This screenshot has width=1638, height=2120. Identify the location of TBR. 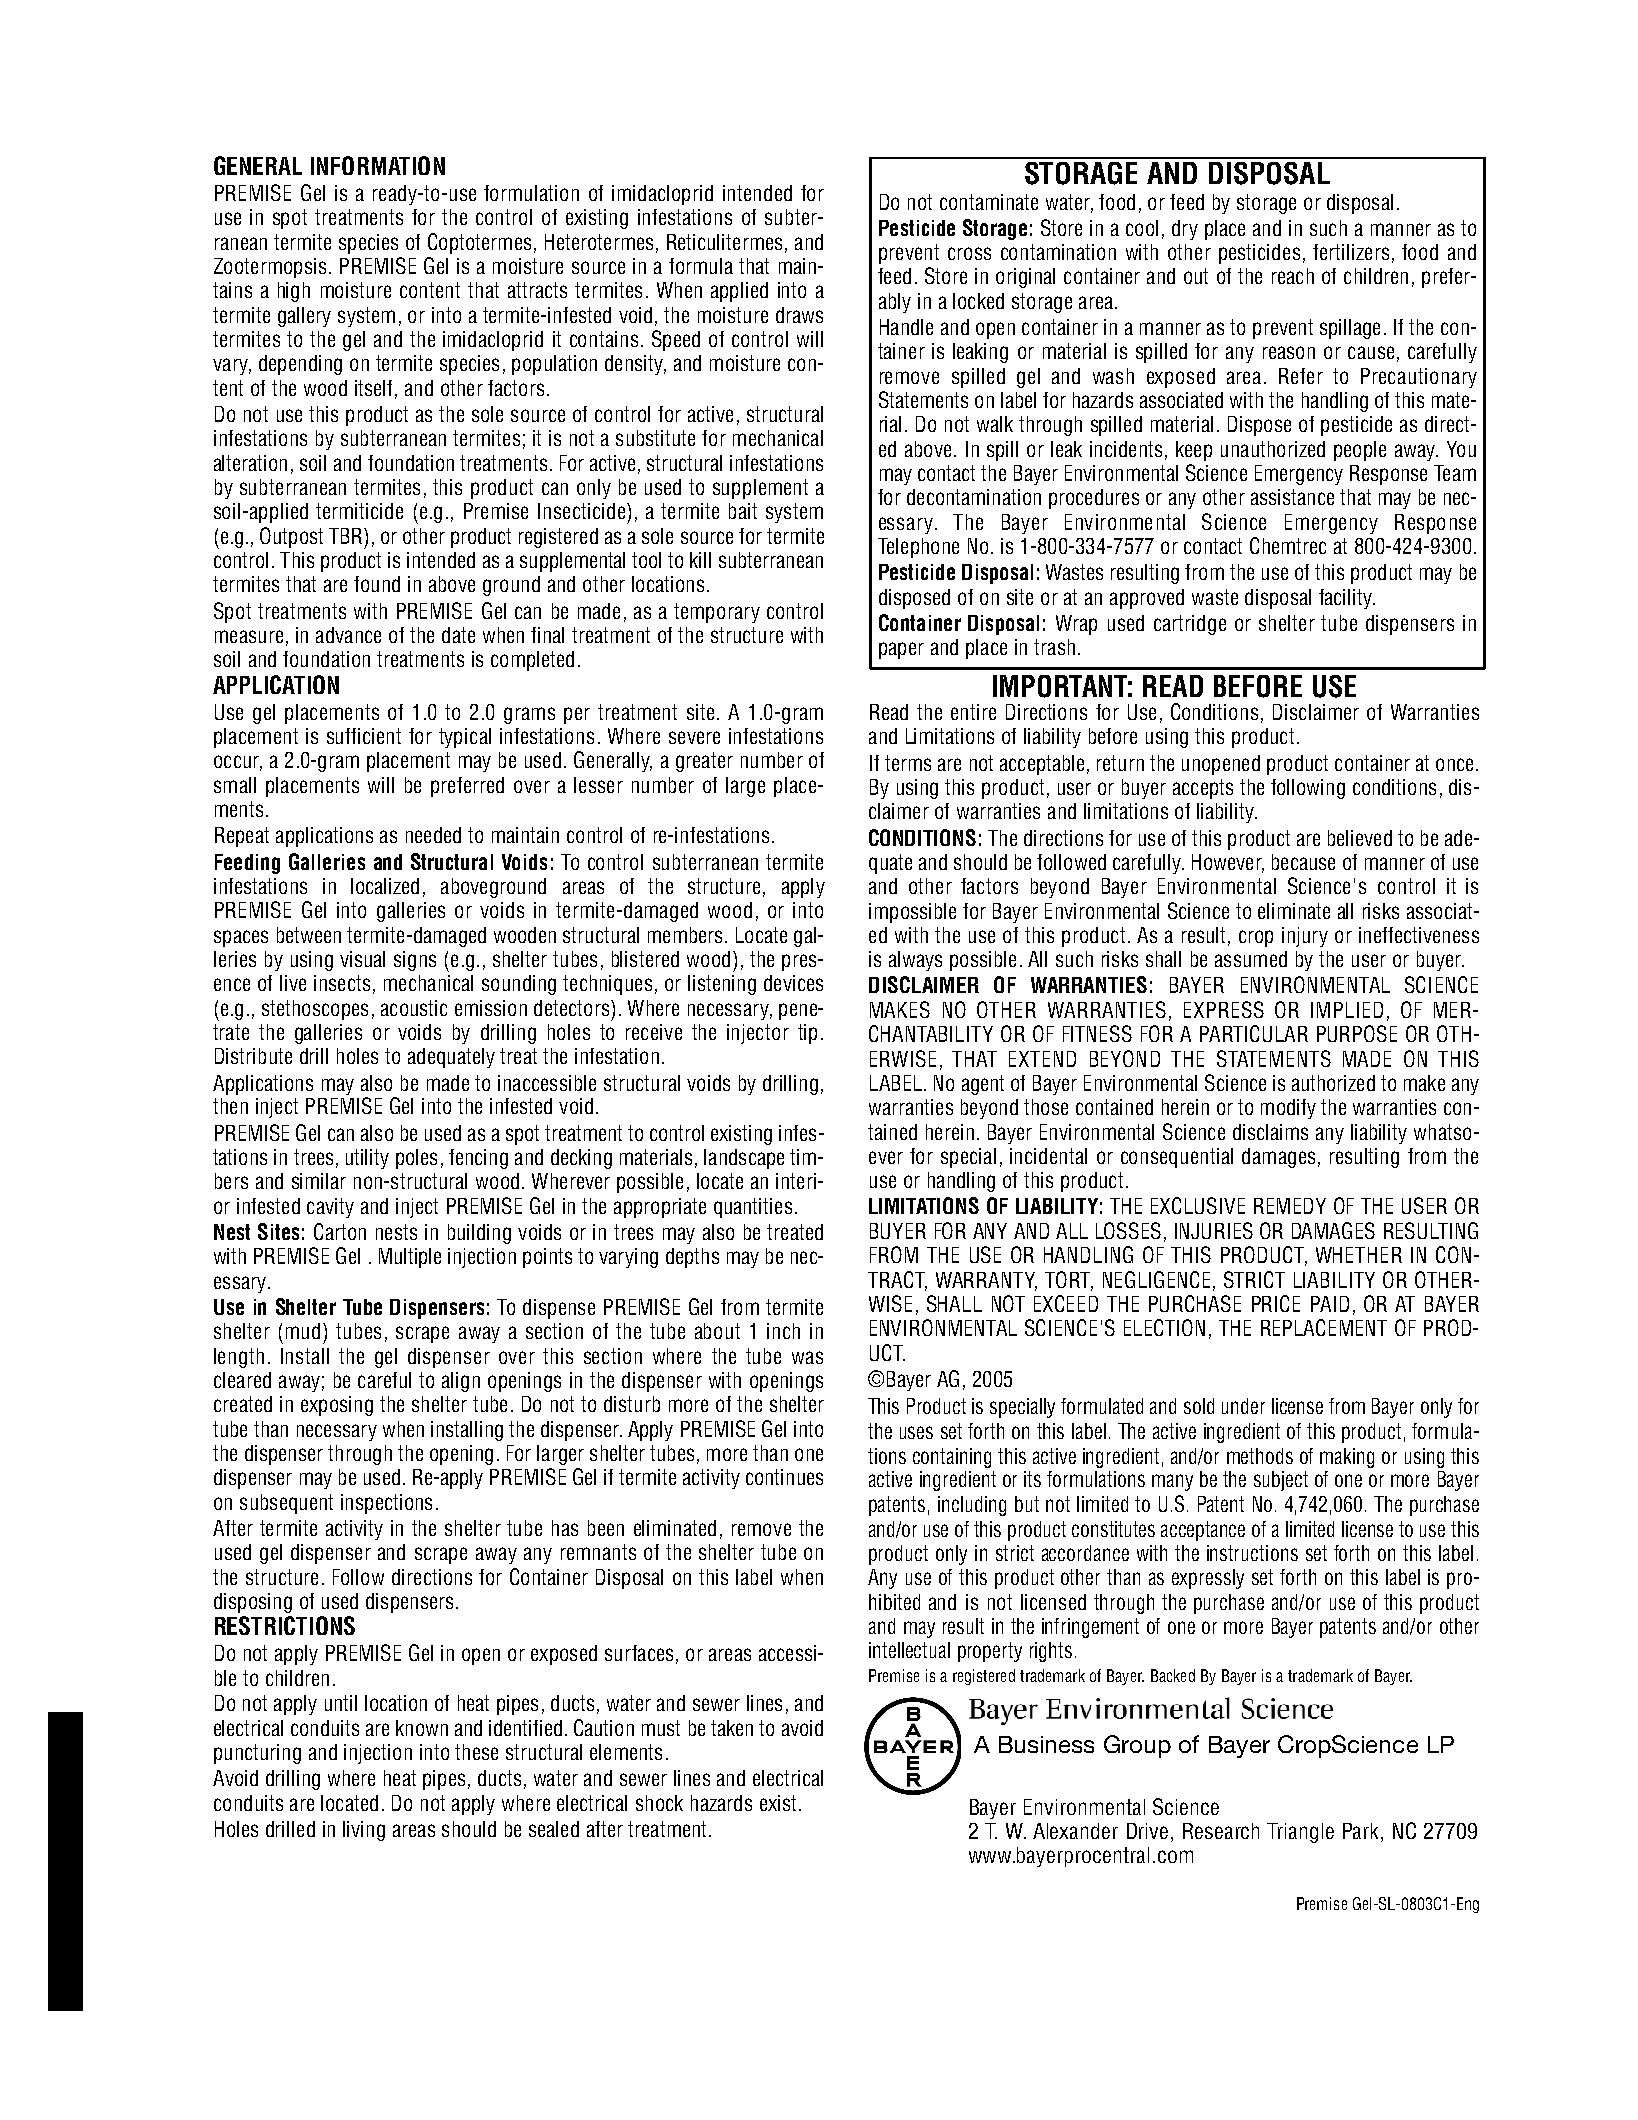
(347, 536).
